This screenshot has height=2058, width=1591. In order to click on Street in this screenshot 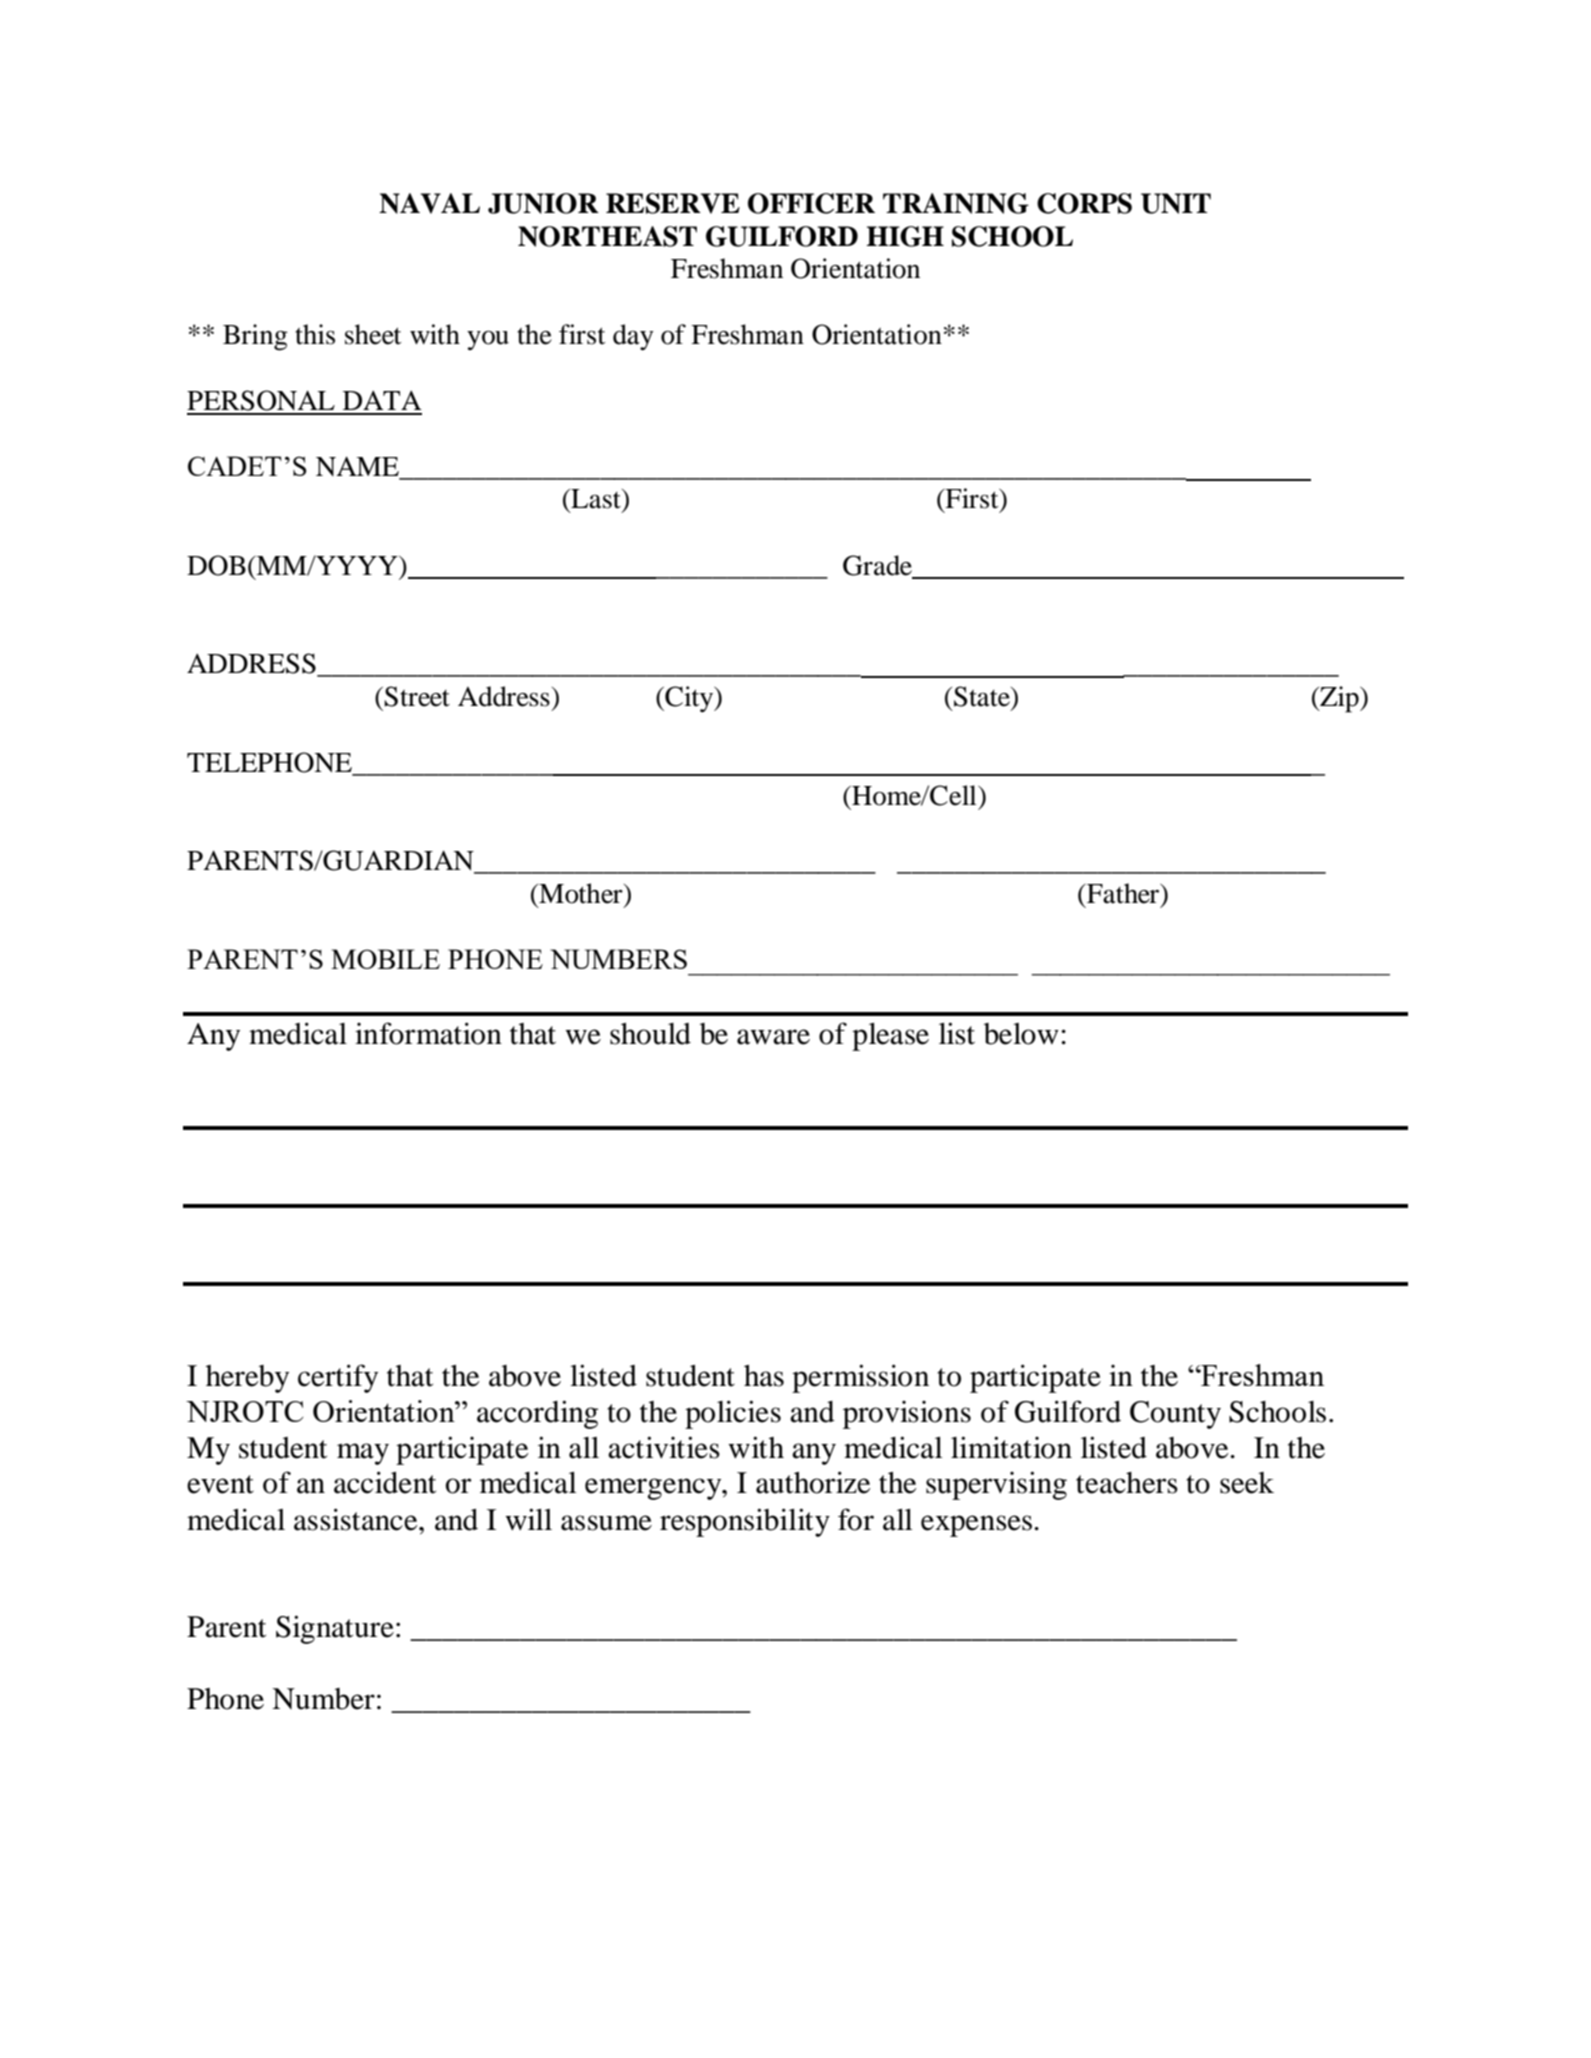, I will do `click(417, 696)`.
